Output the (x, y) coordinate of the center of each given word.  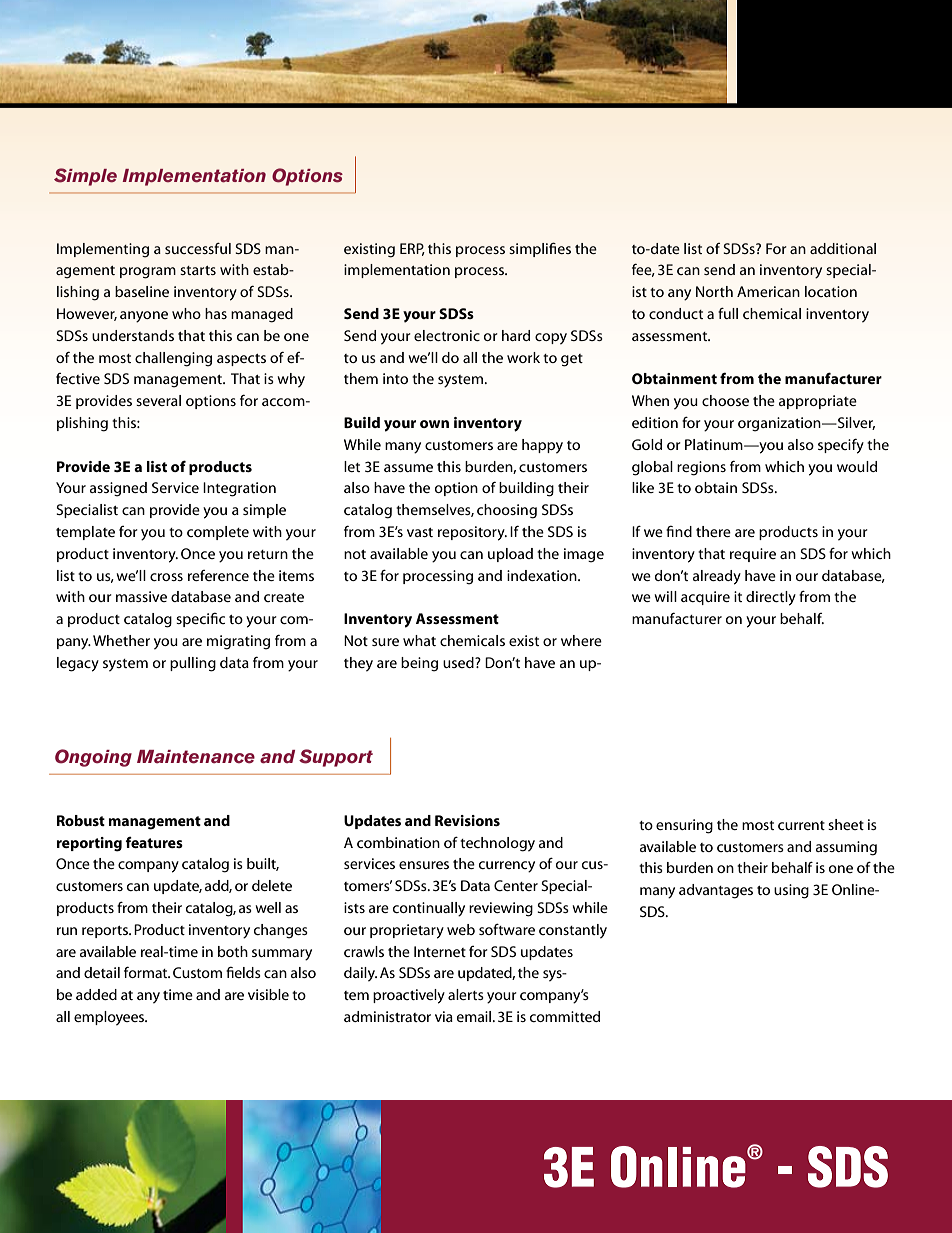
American (768, 291)
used (459, 662)
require (753, 555)
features (154, 842)
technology (497, 844)
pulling (193, 664)
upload (510, 555)
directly (771, 598)
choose (725, 400)
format (147, 972)
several (158, 400)
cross (166, 577)
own (434, 424)
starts (198, 270)
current (801, 825)
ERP (412, 249)
